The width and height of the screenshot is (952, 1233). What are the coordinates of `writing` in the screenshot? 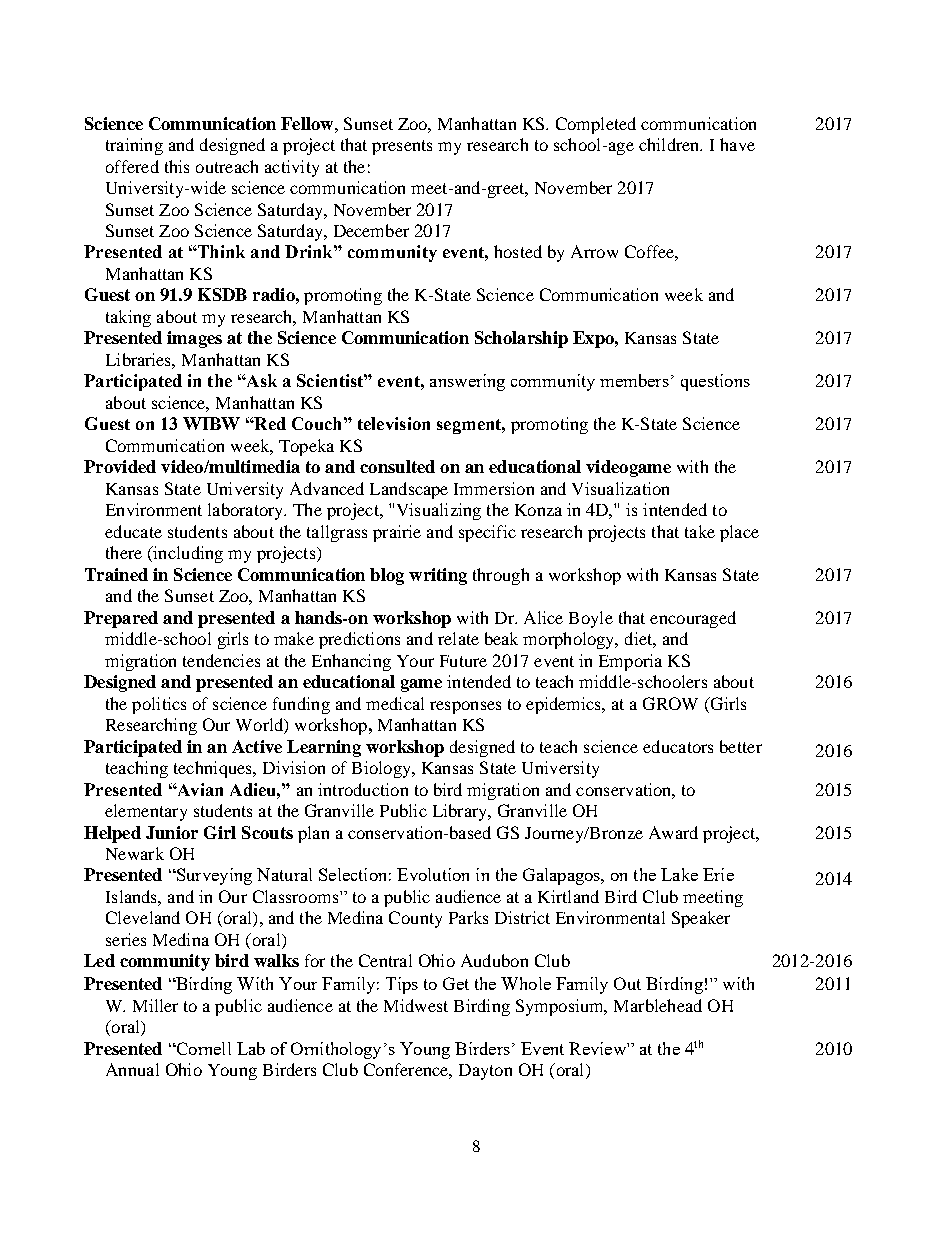 It's located at (438, 576).
